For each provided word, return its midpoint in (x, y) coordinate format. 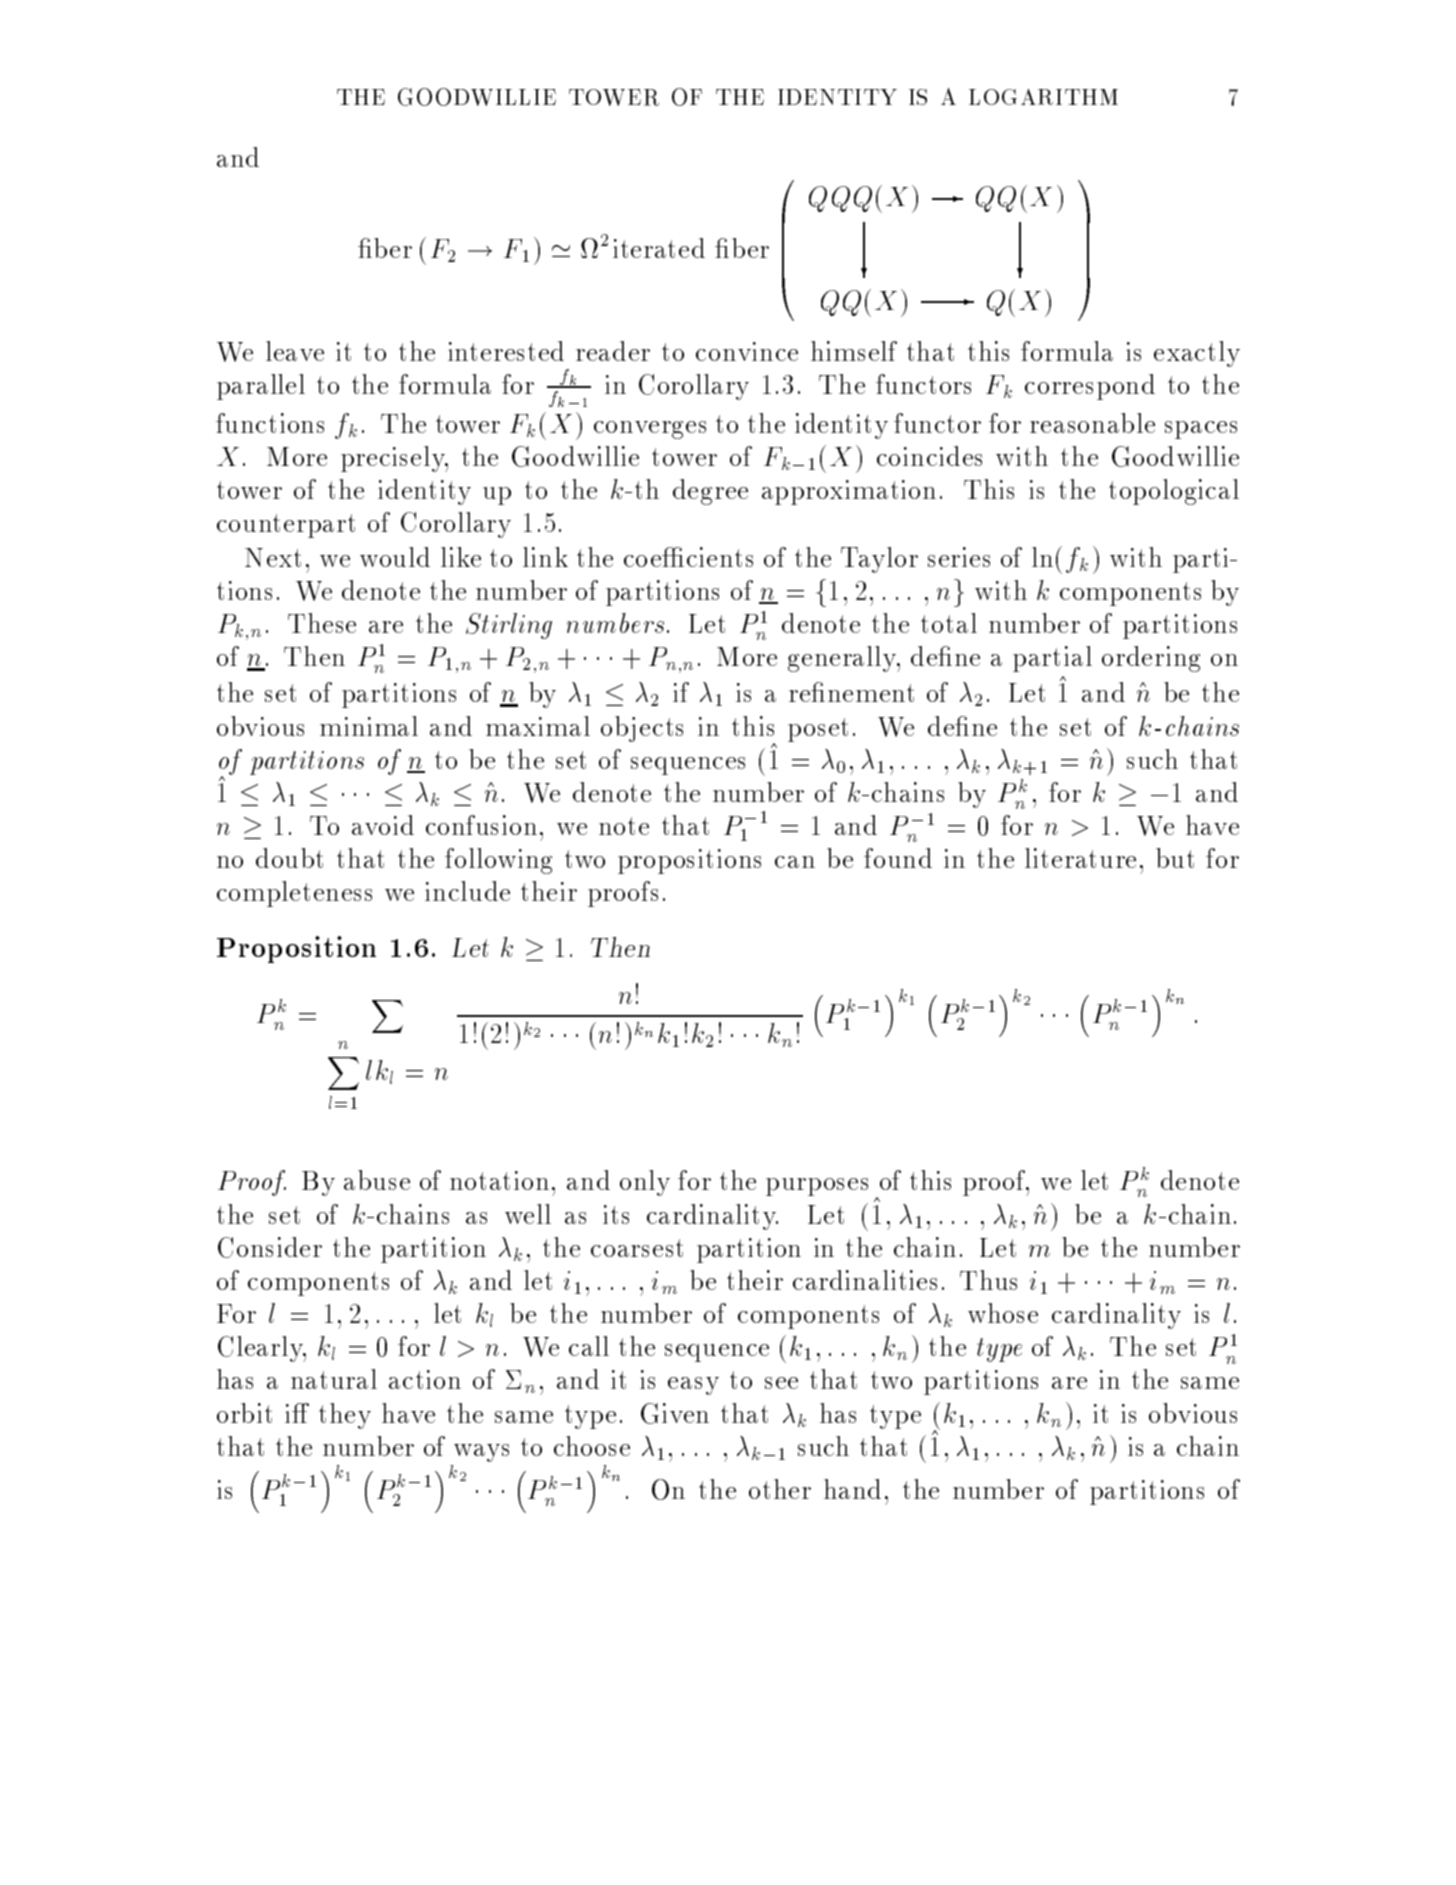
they (345, 1416)
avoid (383, 825)
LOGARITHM (1043, 97)
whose (1003, 1313)
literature (1080, 858)
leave (295, 351)
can (795, 862)
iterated (659, 248)
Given (675, 1413)
